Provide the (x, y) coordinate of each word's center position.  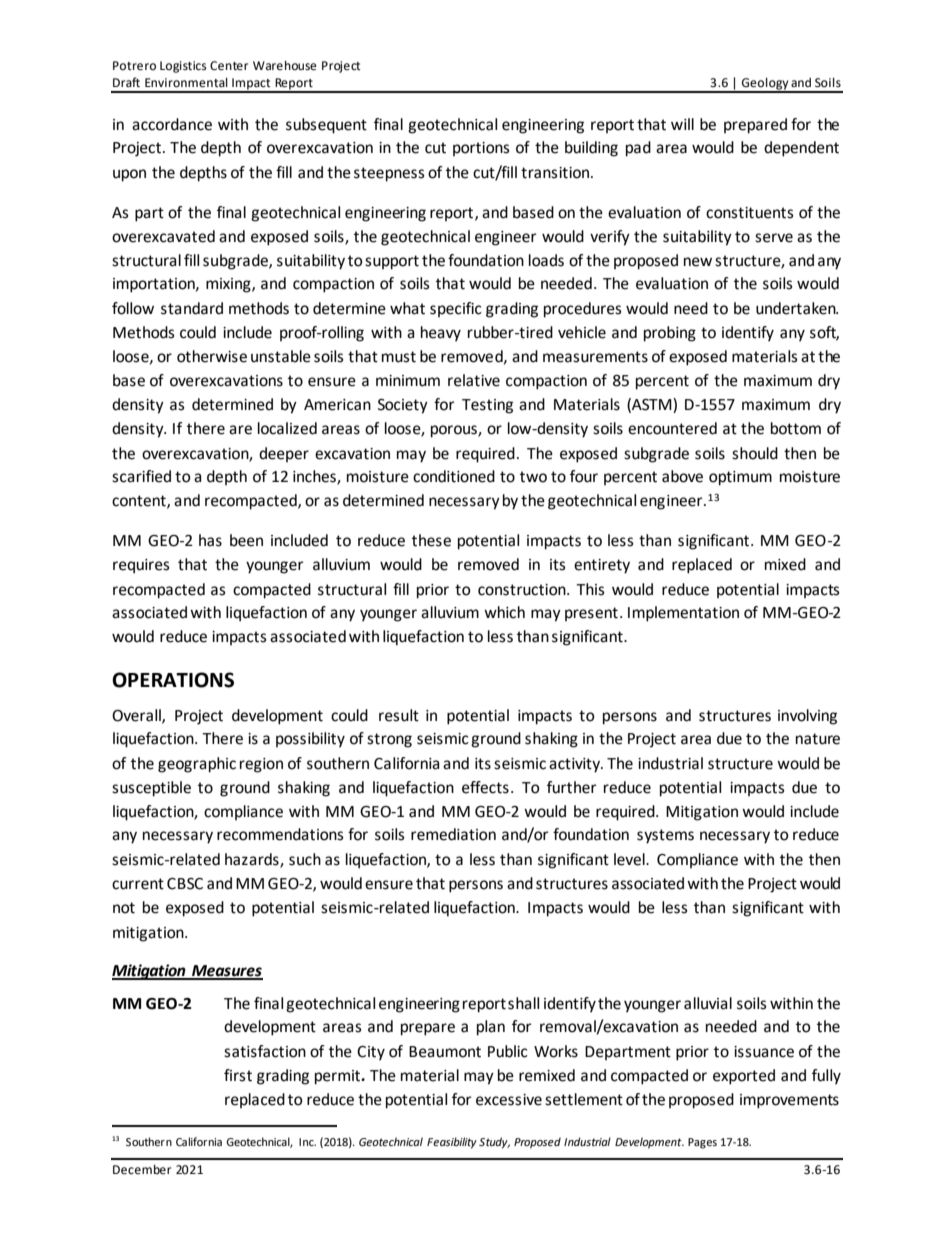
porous (455, 431)
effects (485, 787)
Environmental (186, 83)
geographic (197, 765)
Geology (765, 85)
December (142, 1170)
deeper (284, 454)
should (755, 453)
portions (481, 149)
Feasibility (452, 1143)
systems (665, 836)
